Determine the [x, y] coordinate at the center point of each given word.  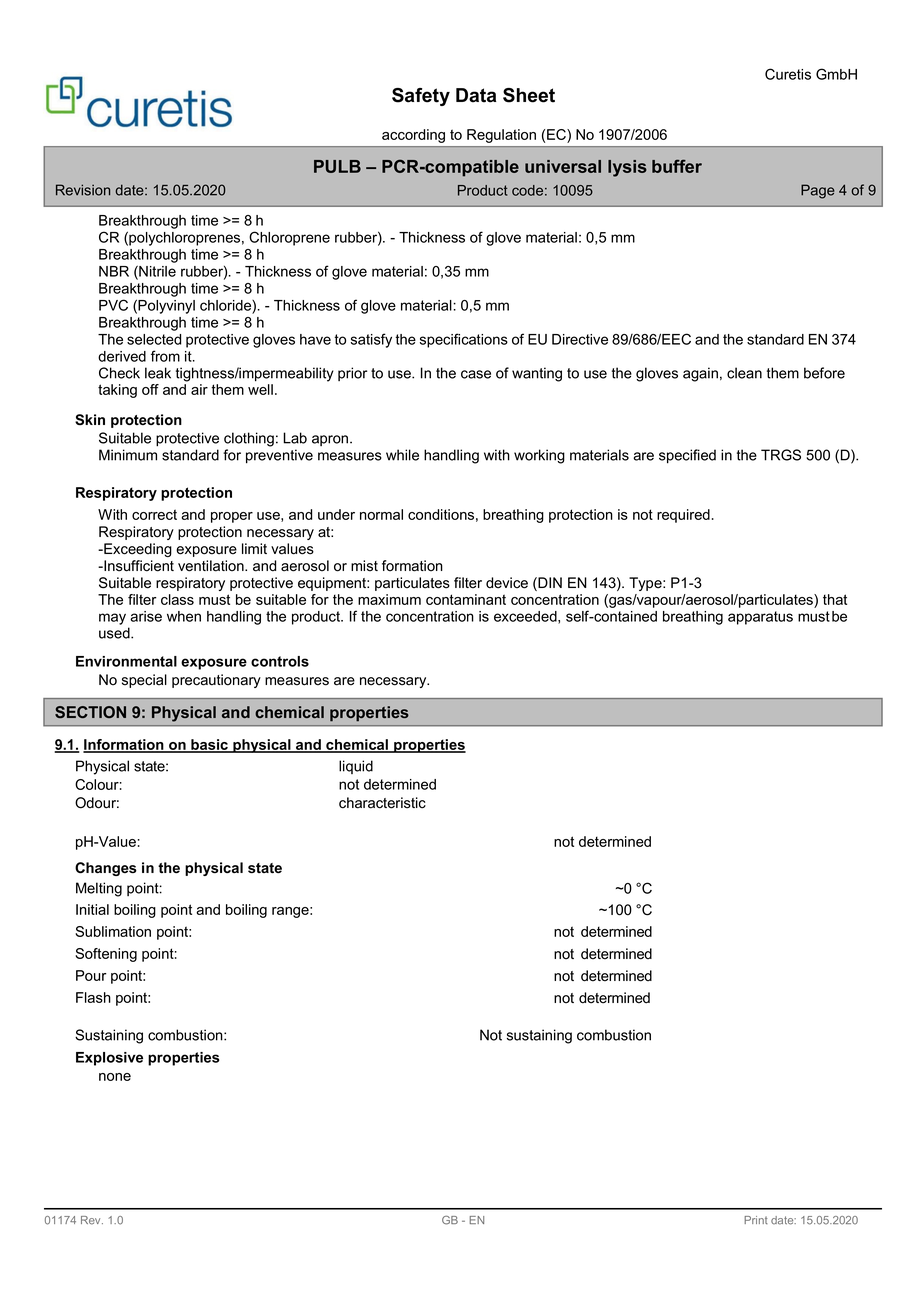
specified [687, 456]
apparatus [760, 618]
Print [756, 1220]
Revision [83, 190]
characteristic [382, 803]
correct [154, 514]
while [402, 455]
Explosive [109, 1059]
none [115, 1077]
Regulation [501, 136]
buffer [677, 166]
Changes [106, 869]
